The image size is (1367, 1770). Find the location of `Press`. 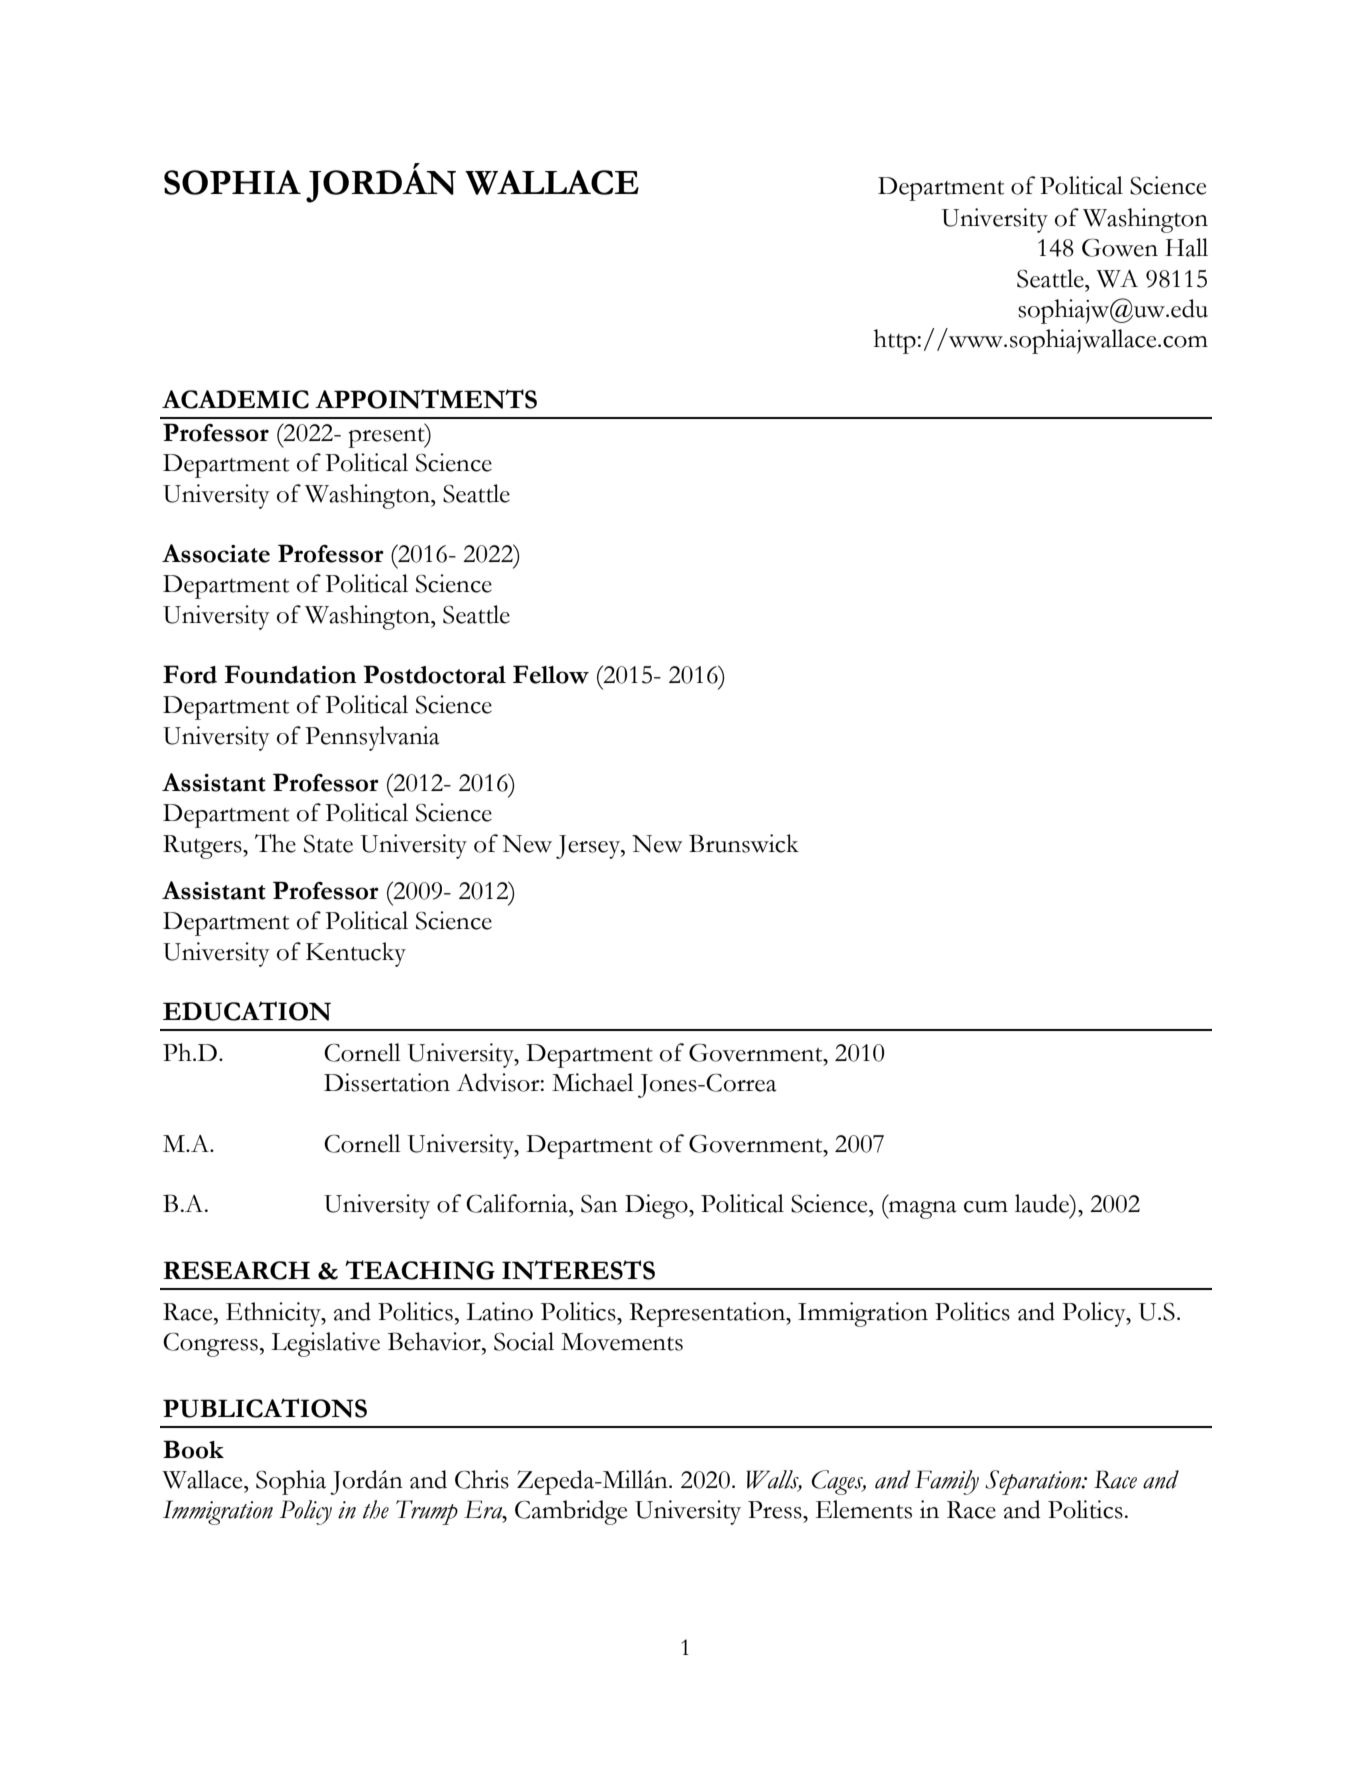

Press is located at coordinates (776, 1510).
